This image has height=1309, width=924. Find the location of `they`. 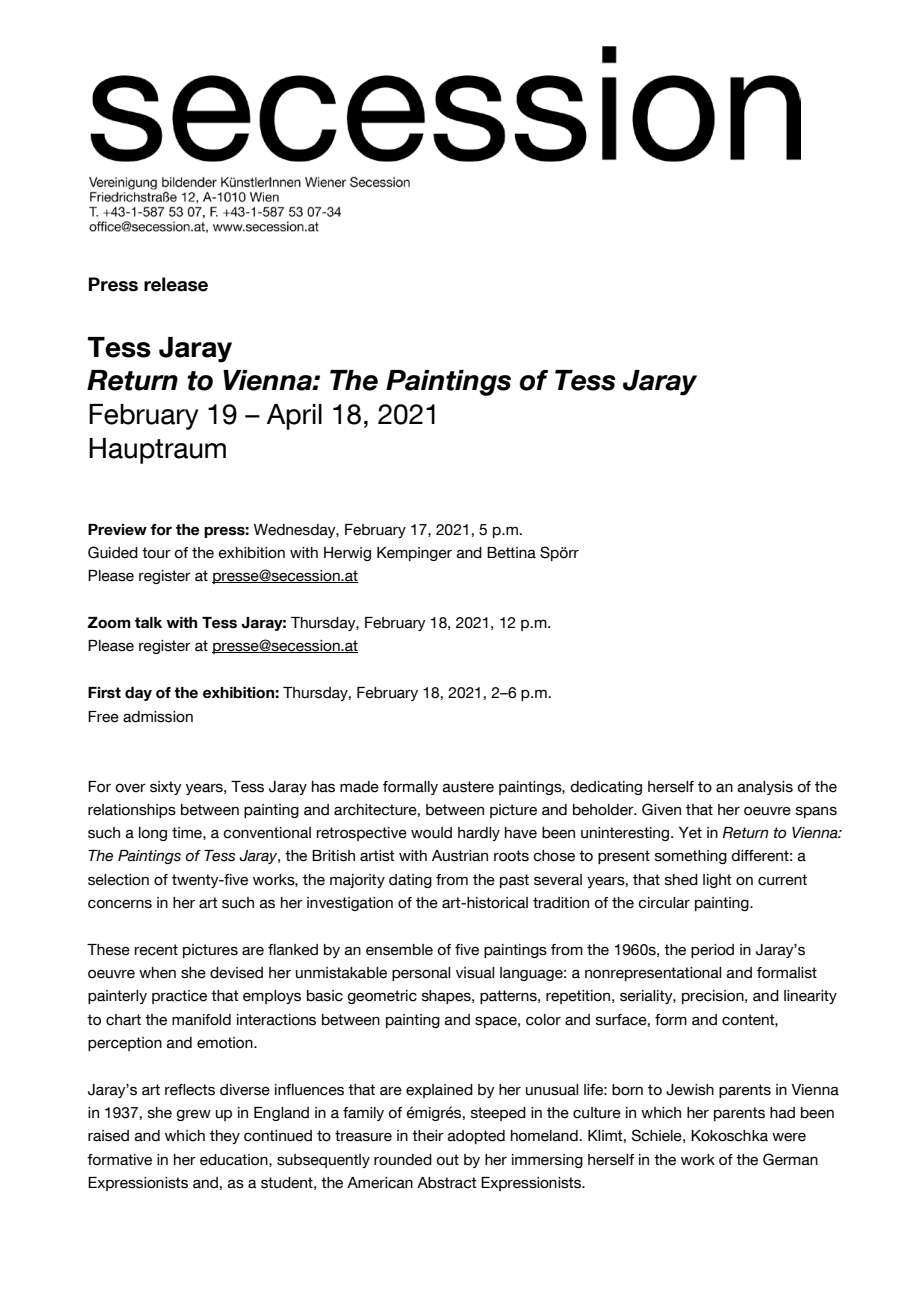

they is located at coordinates (225, 1137).
